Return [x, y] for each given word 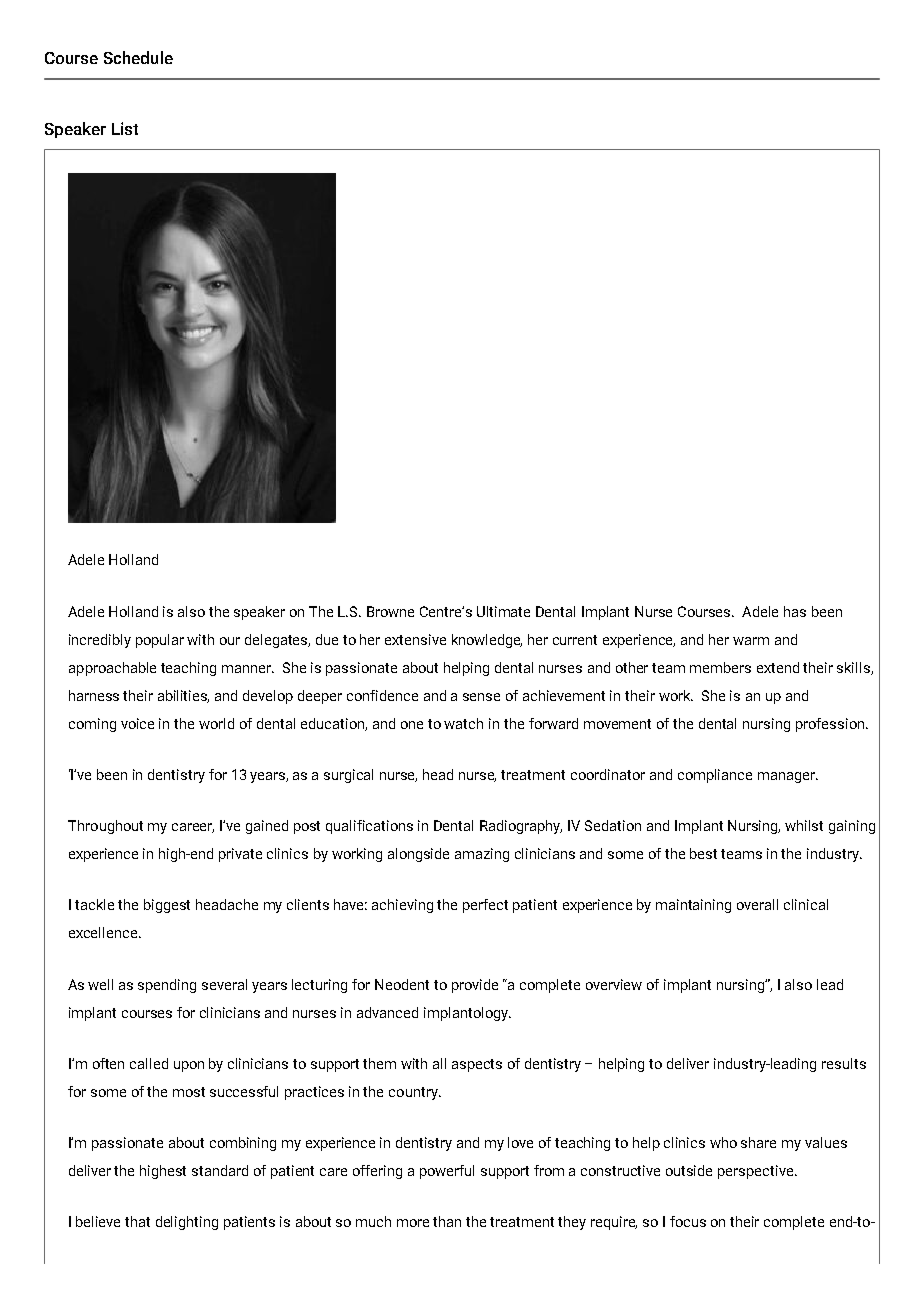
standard [220, 1170]
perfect [485, 906]
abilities [183, 696]
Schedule [138, 57]
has [795, 611]
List [125, 128]
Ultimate [503, 611]
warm [751, 641]
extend [778, 667]
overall [757, 904]
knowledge [487, 641]
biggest [167, 906]
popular [160, 641]
